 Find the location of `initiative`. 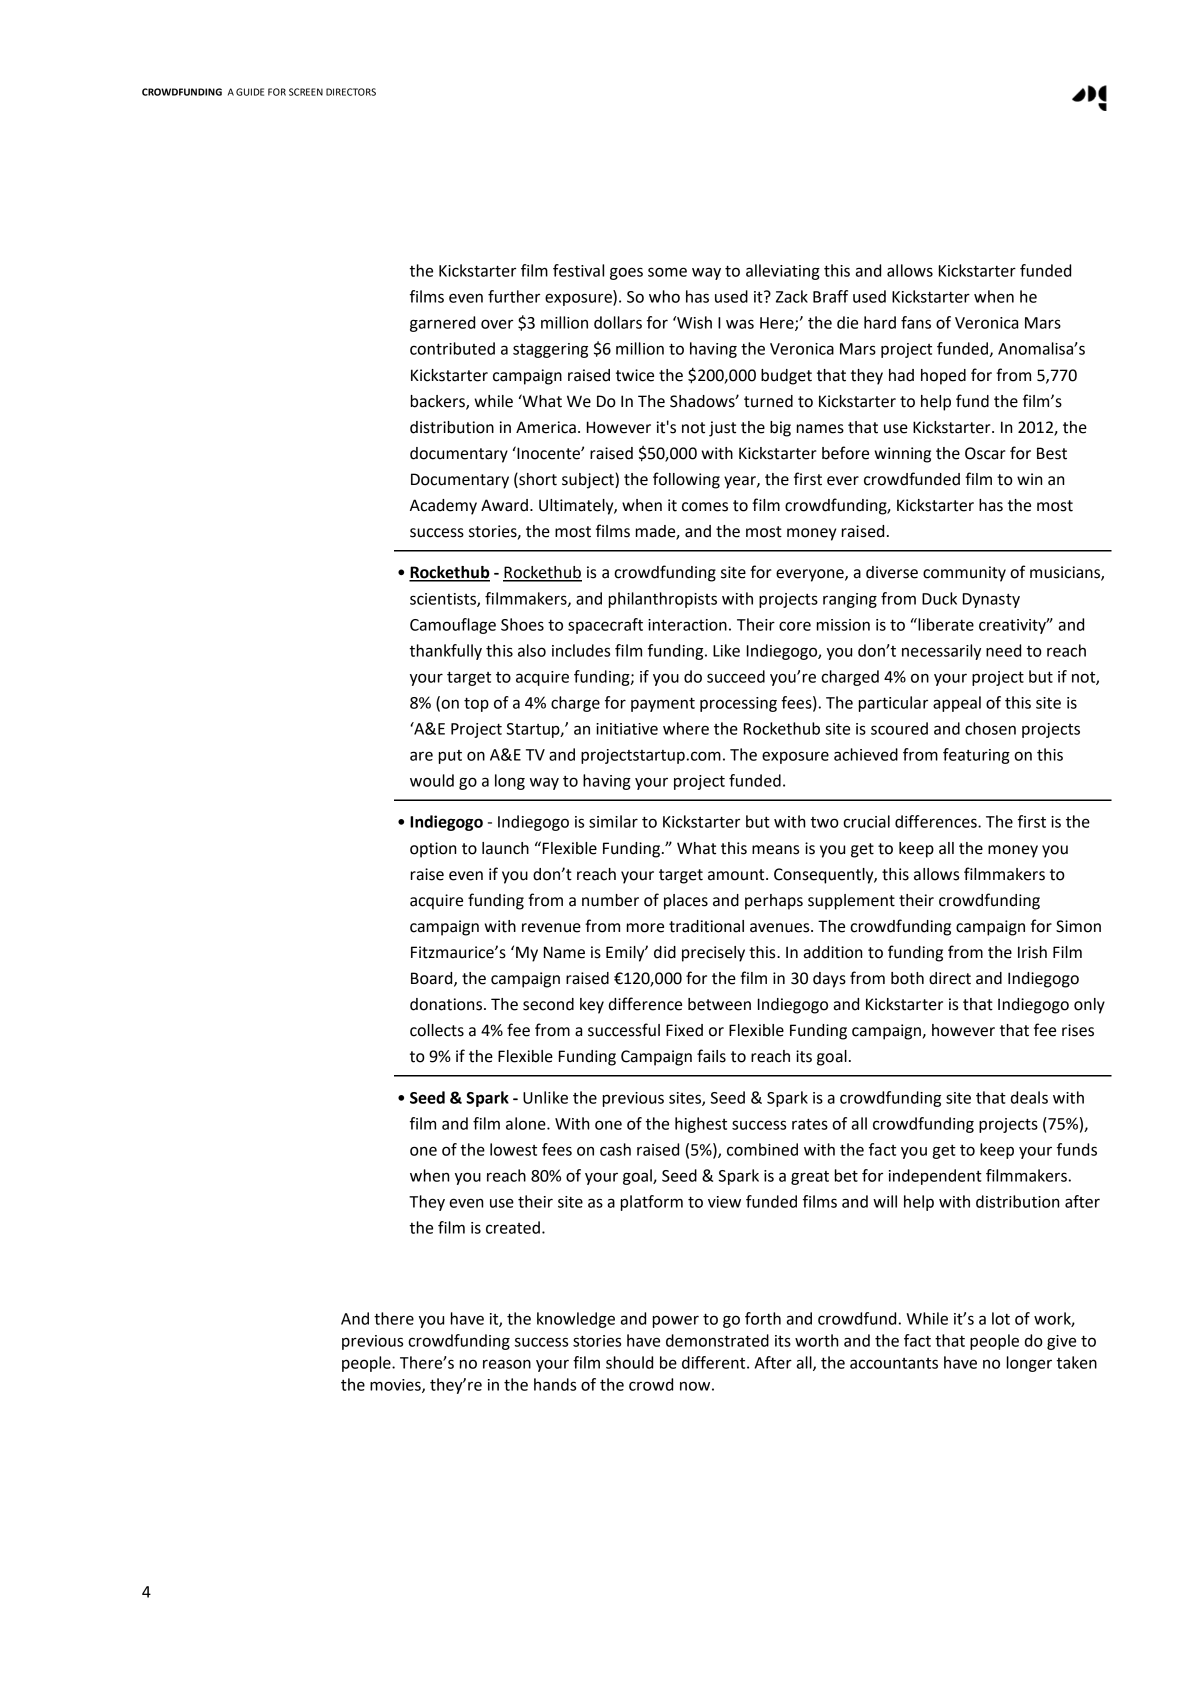

initiative is located at coordinates (627, 729).
